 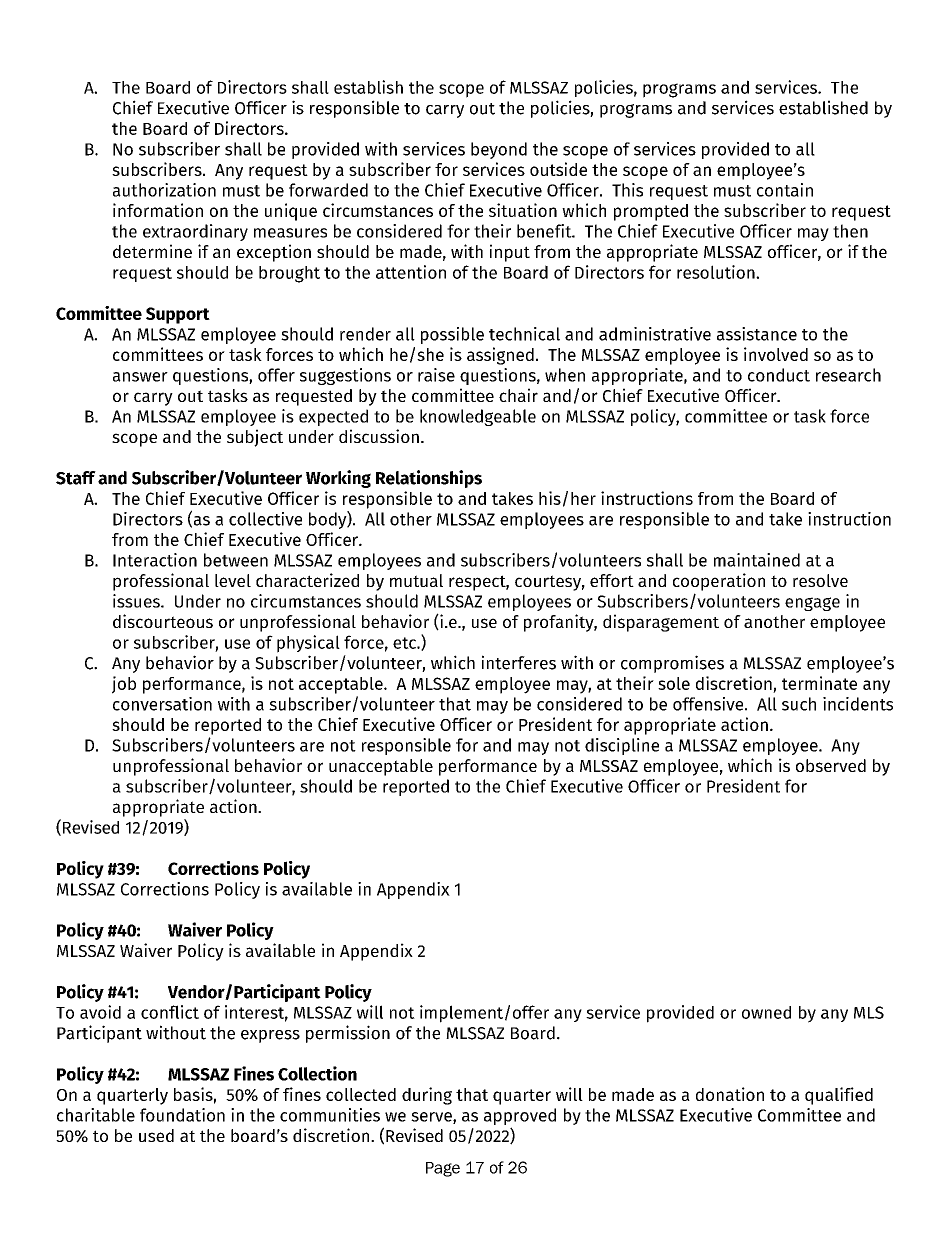 What do you see at coordinates (499, 150) in the screenshot?
I see `beyond` at bounding box center [499, 150].
